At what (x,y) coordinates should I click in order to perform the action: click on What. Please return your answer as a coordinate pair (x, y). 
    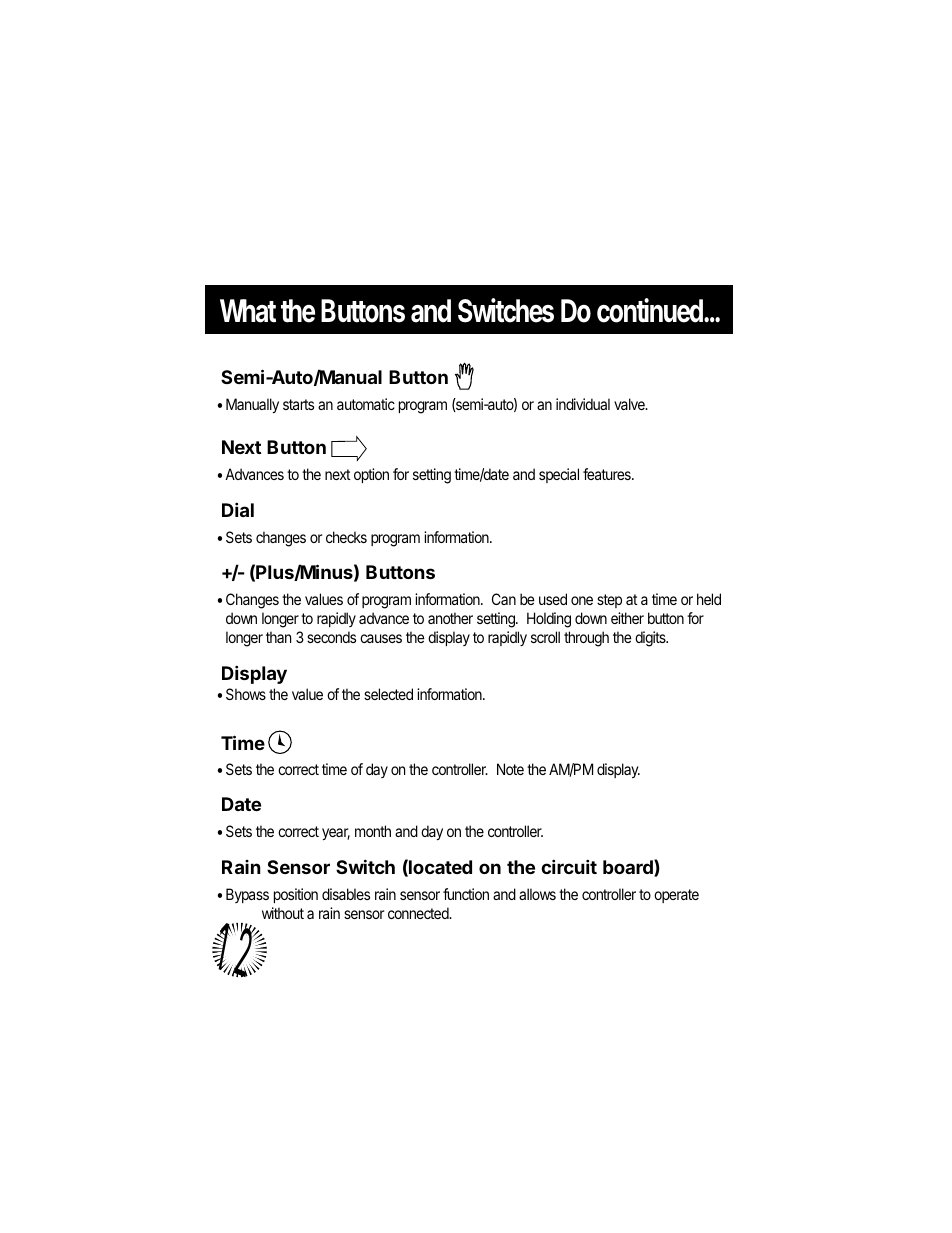
    Looking at the image, I should click on (248, 311).
